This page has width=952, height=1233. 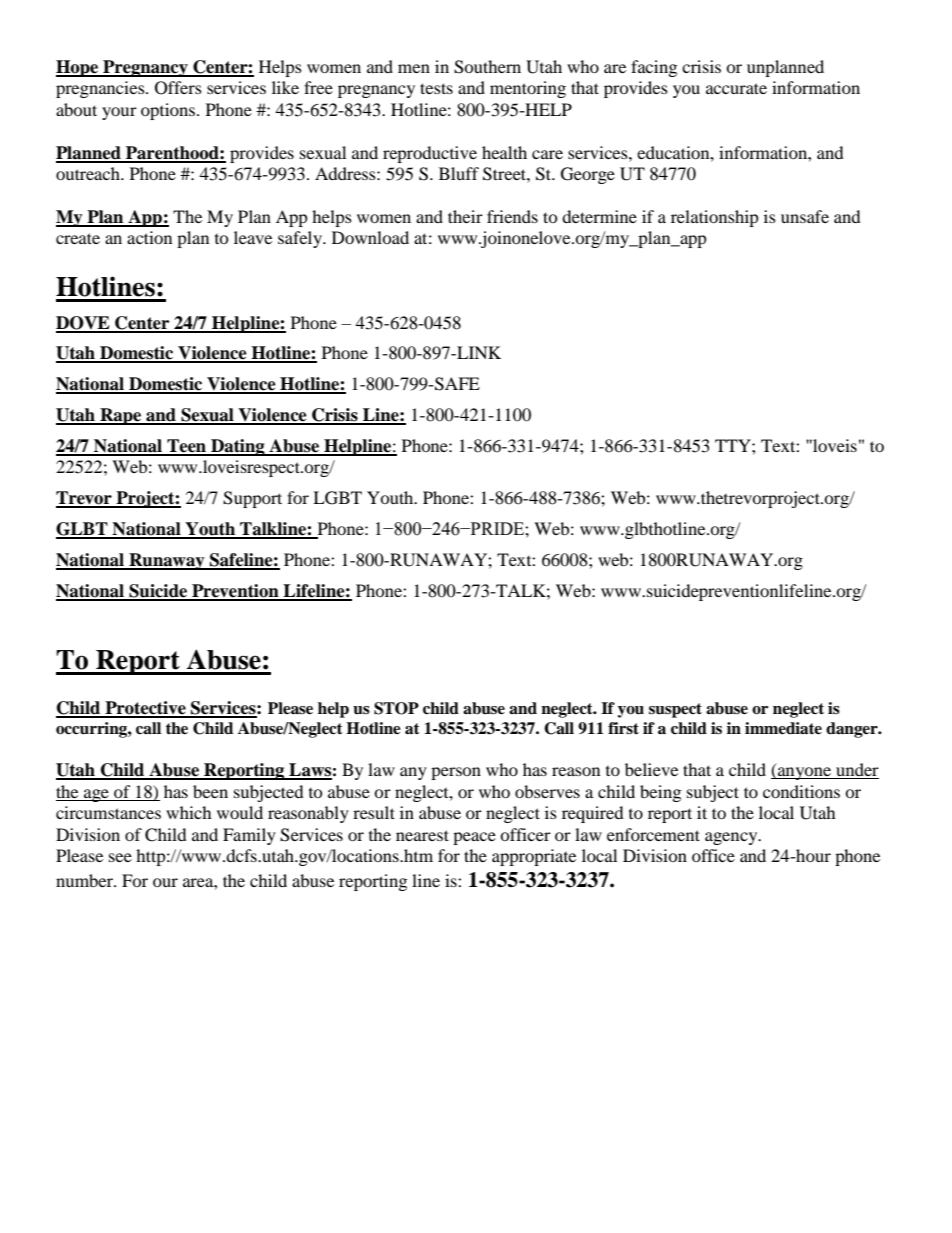 What do you see at coordinates (436, 88) in the page?
I see `tests` at bounding box center [436, 88].
